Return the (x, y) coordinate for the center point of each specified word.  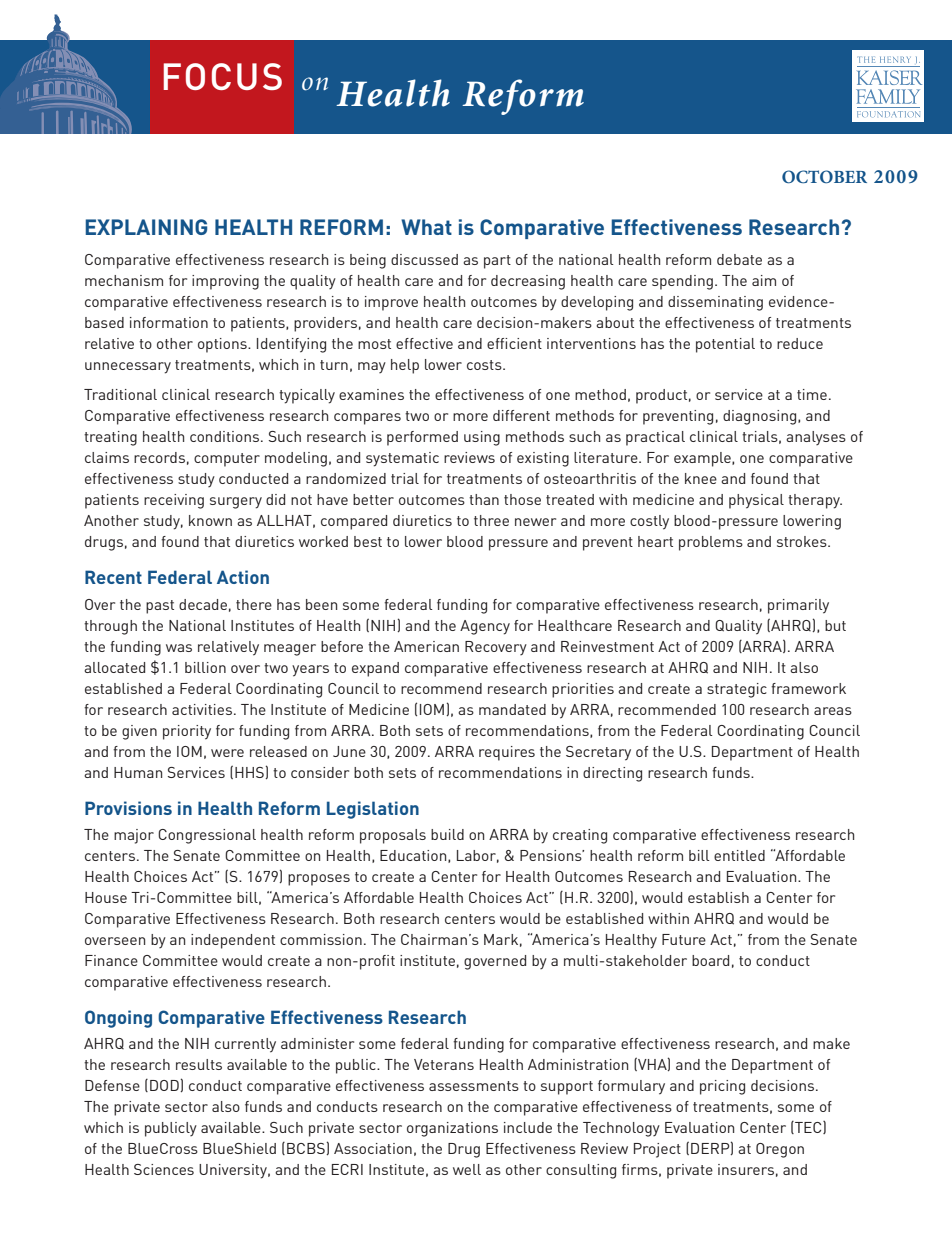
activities (202, 709)
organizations (452, 1129)
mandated (512, 709)
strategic (737, 690)
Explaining (146, 227)
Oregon (780, 1150)
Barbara (190, 1169)
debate (739, 259)
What (426, 227)
